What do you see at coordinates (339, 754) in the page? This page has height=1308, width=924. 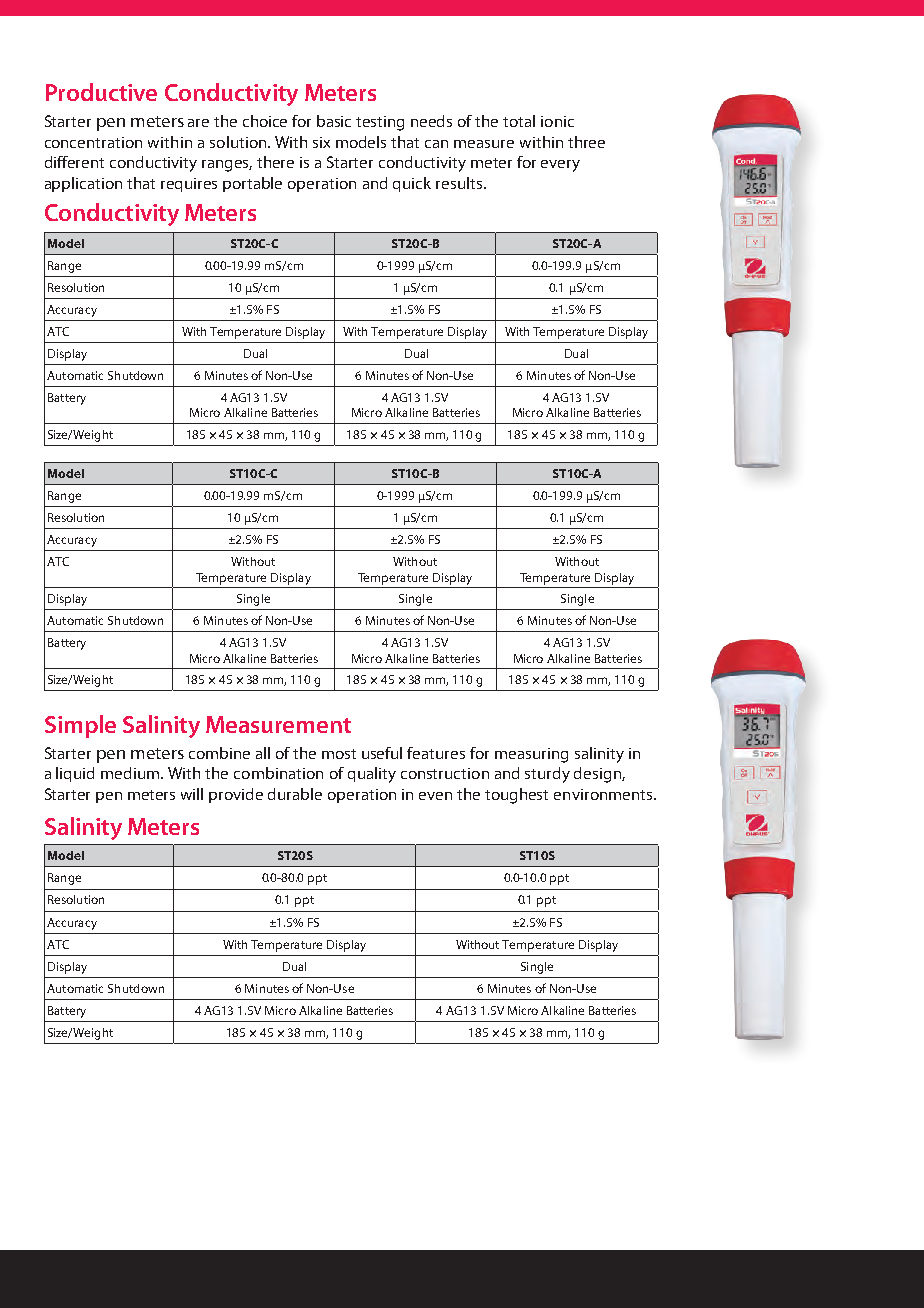 I see `most` at bounding box center [339, 754].
